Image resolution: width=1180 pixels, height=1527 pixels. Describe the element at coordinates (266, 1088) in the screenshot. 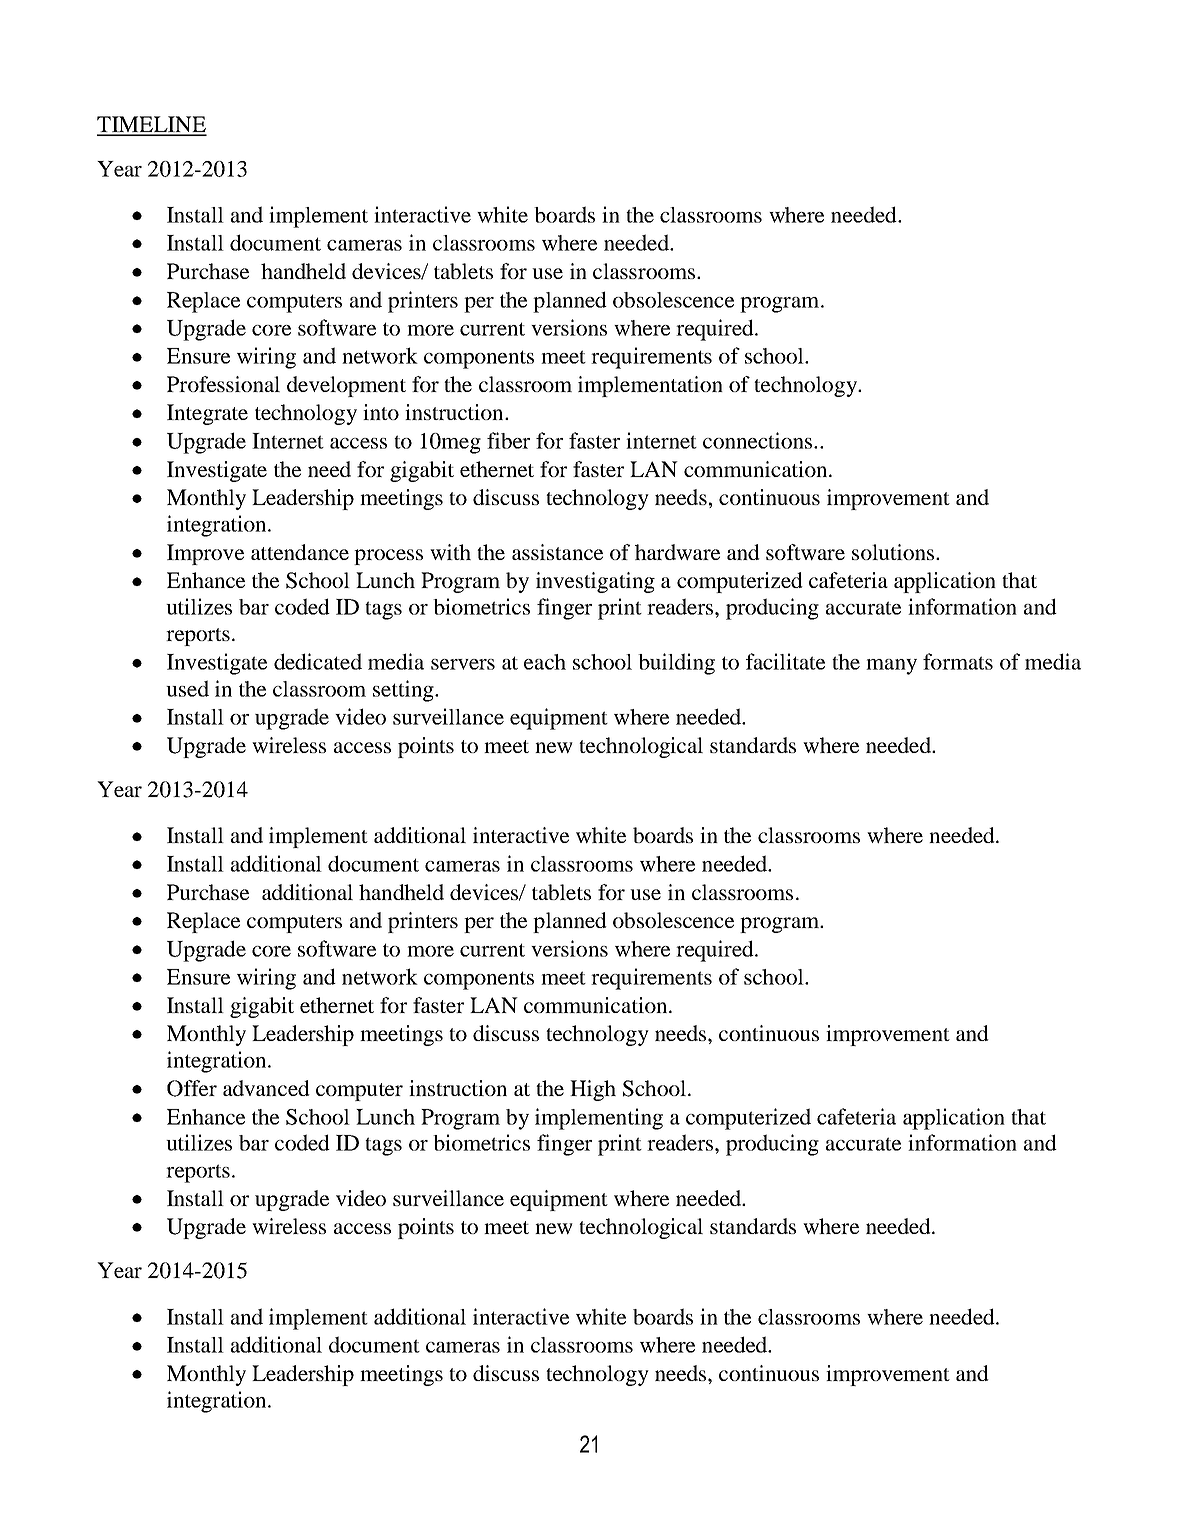

I see `advanced` at that location.
